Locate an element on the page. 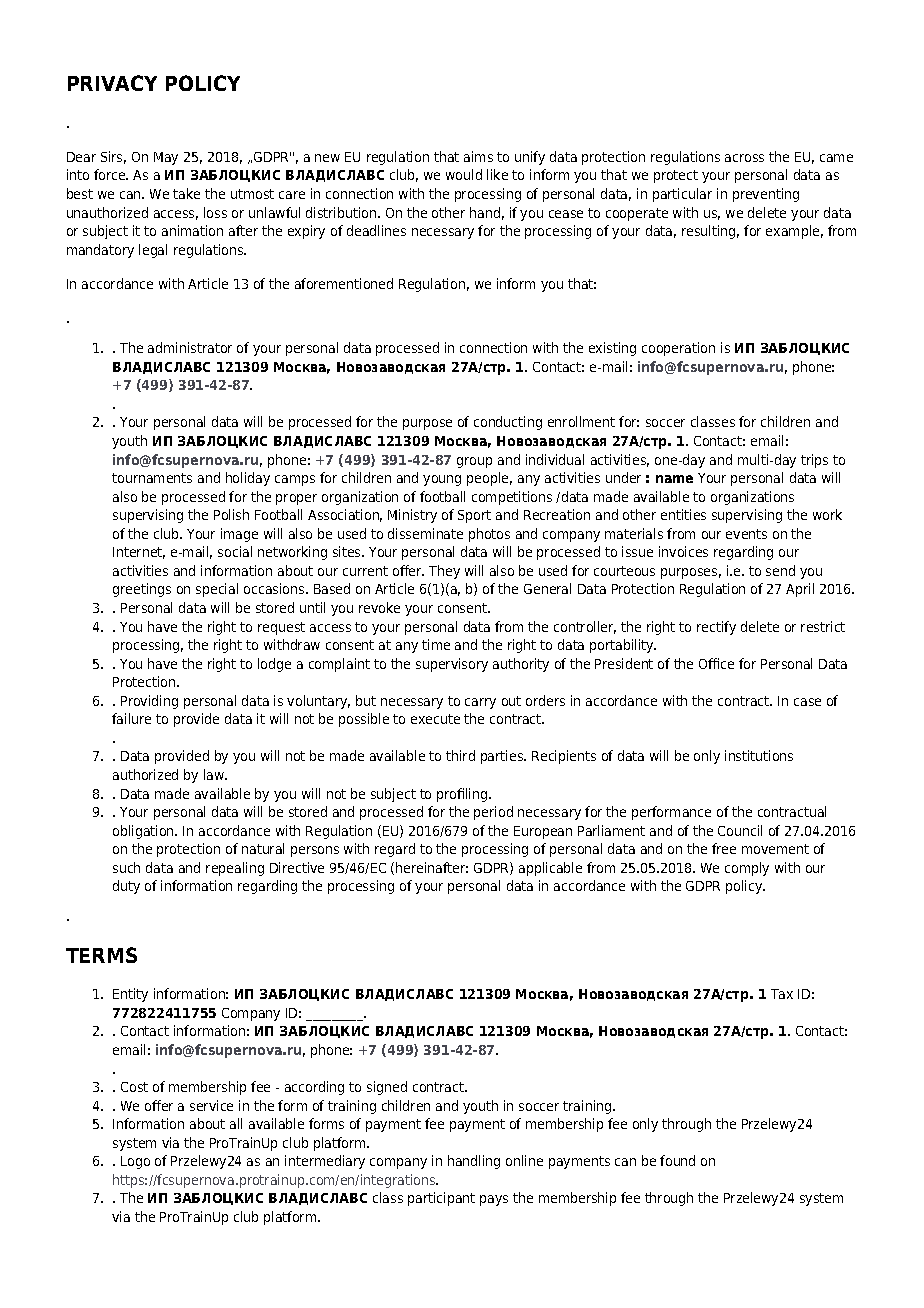  time is located at coordinates (436, 644).
